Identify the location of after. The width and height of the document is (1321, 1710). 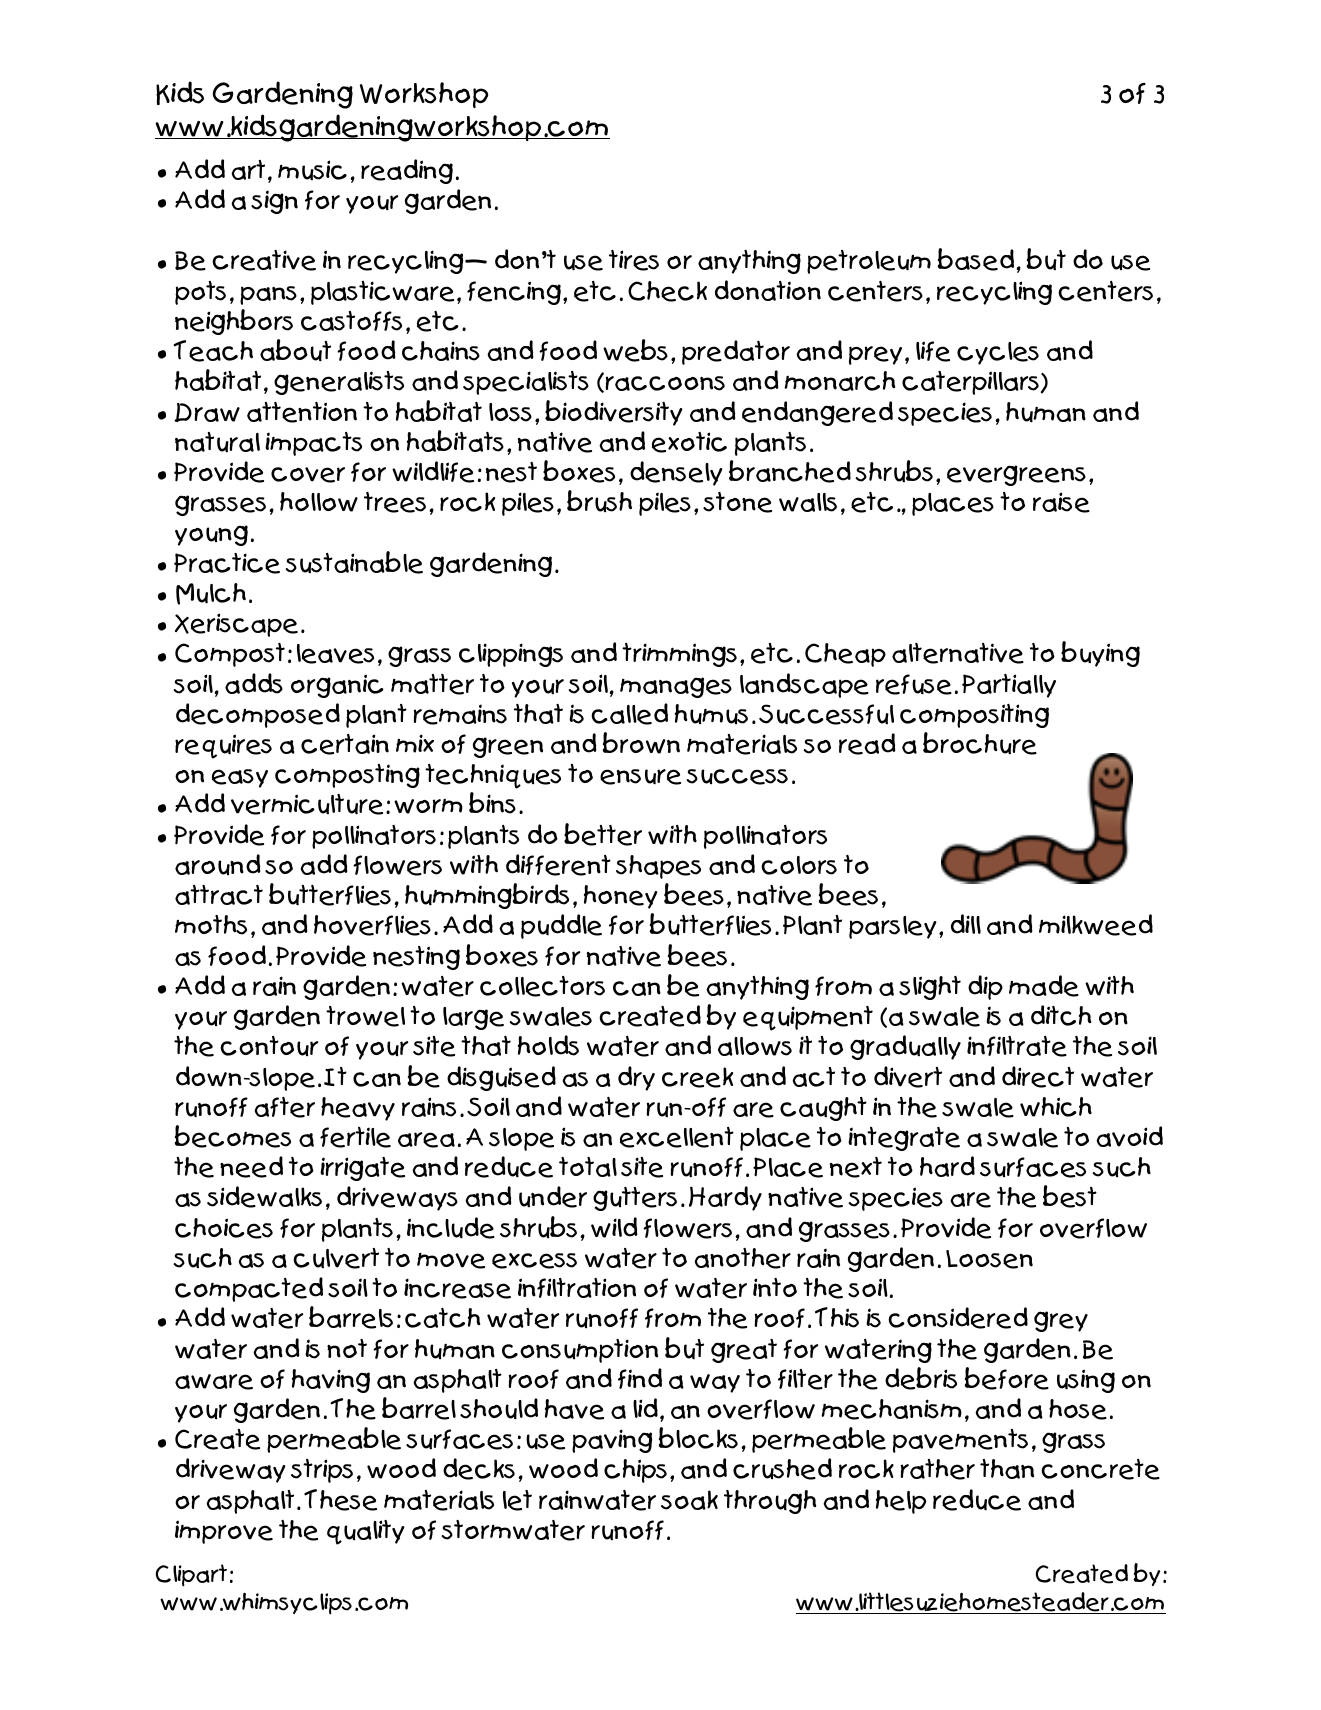
(284, 1107).
